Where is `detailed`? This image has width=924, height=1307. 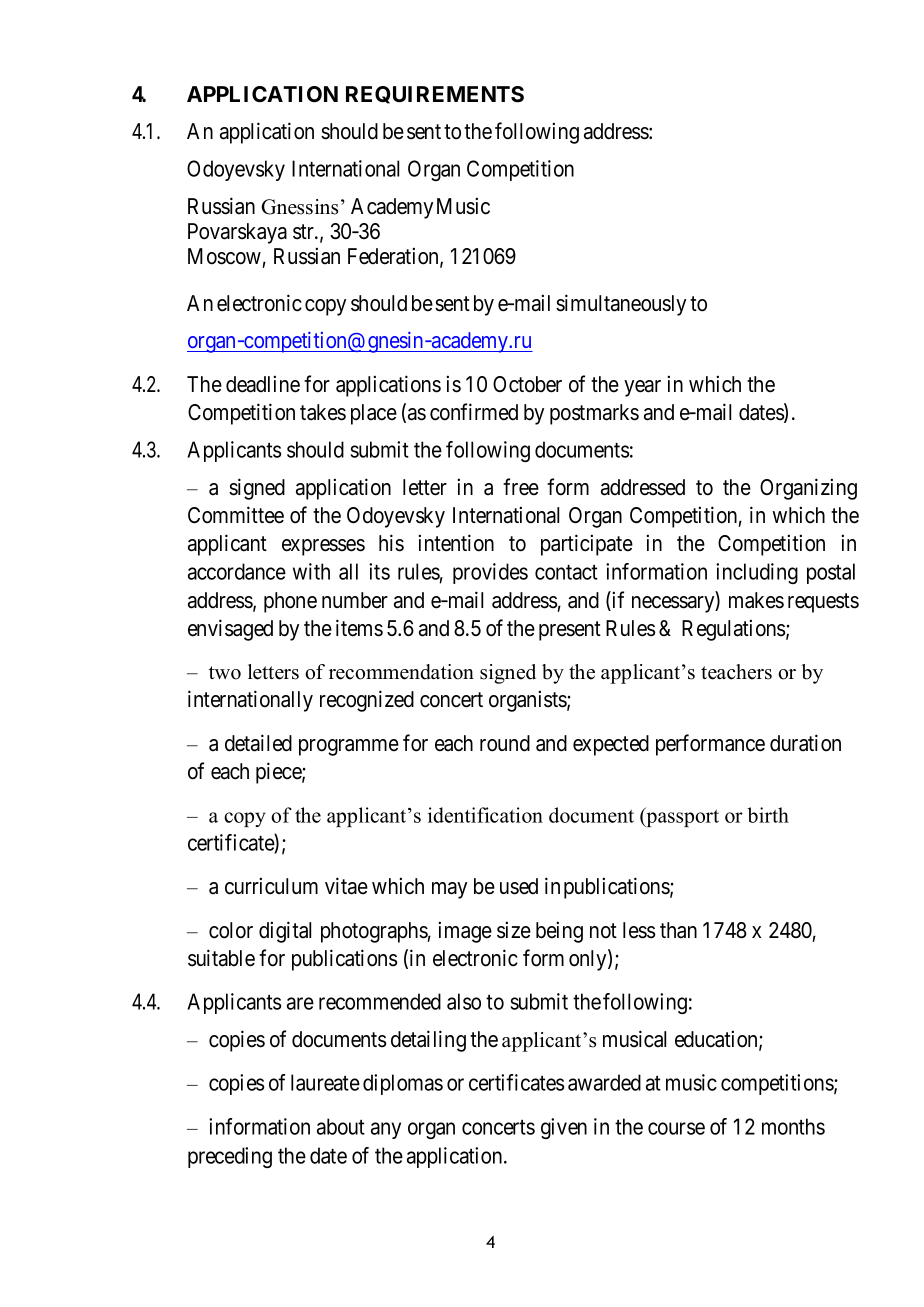
detailed is located at coordinates (258, 743).
